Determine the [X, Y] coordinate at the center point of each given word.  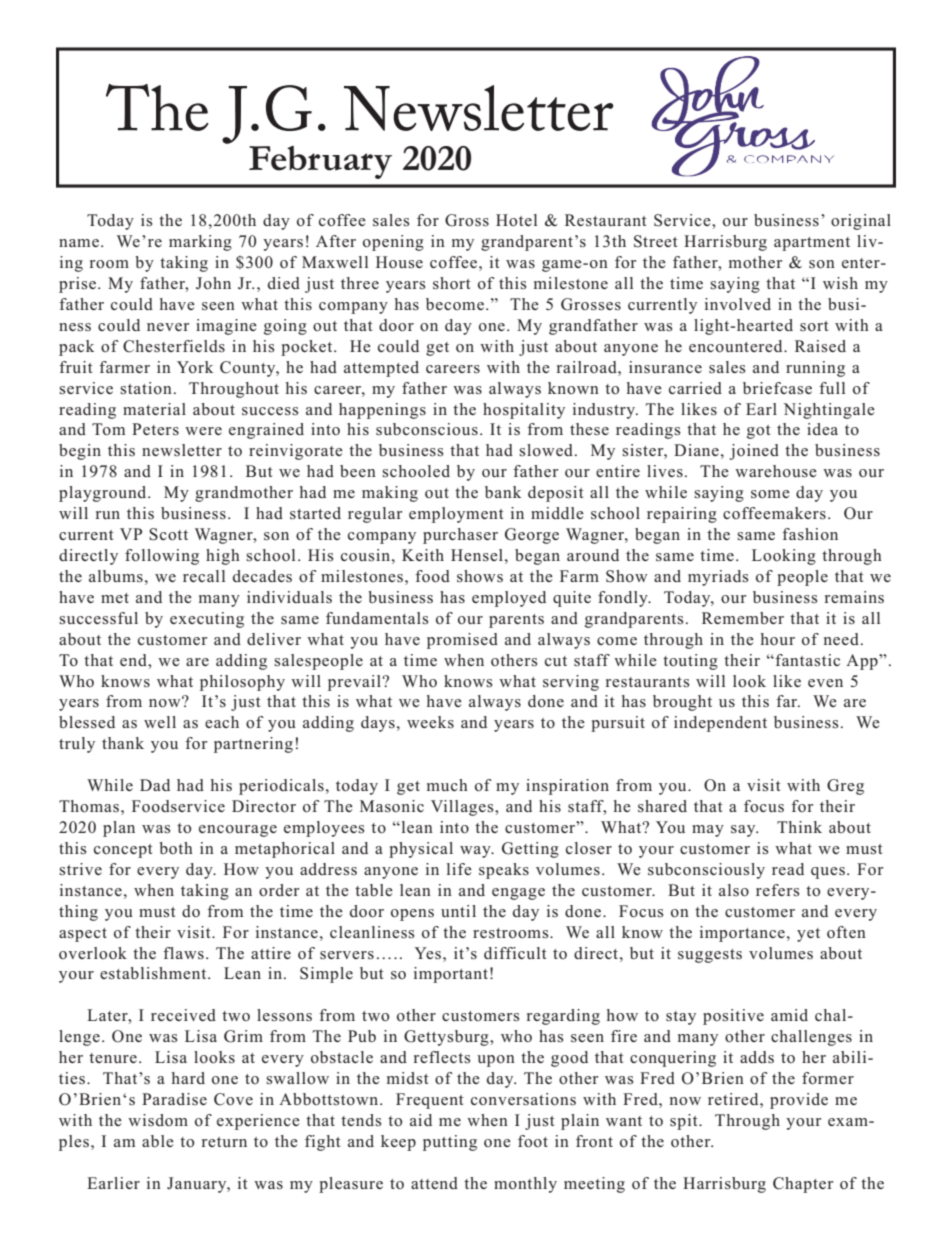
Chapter [803, 1185]
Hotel [516, 220]
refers [778, 890]
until [458, 911]
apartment [812, 244]
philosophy [242, 683]
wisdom [158, 1120]
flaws [183, 953]
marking [200, 243]
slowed [547, 450]
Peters [155, 429]
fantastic [806, 660]
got [759, 432]
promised [462, 641]
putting [450, 1143]
